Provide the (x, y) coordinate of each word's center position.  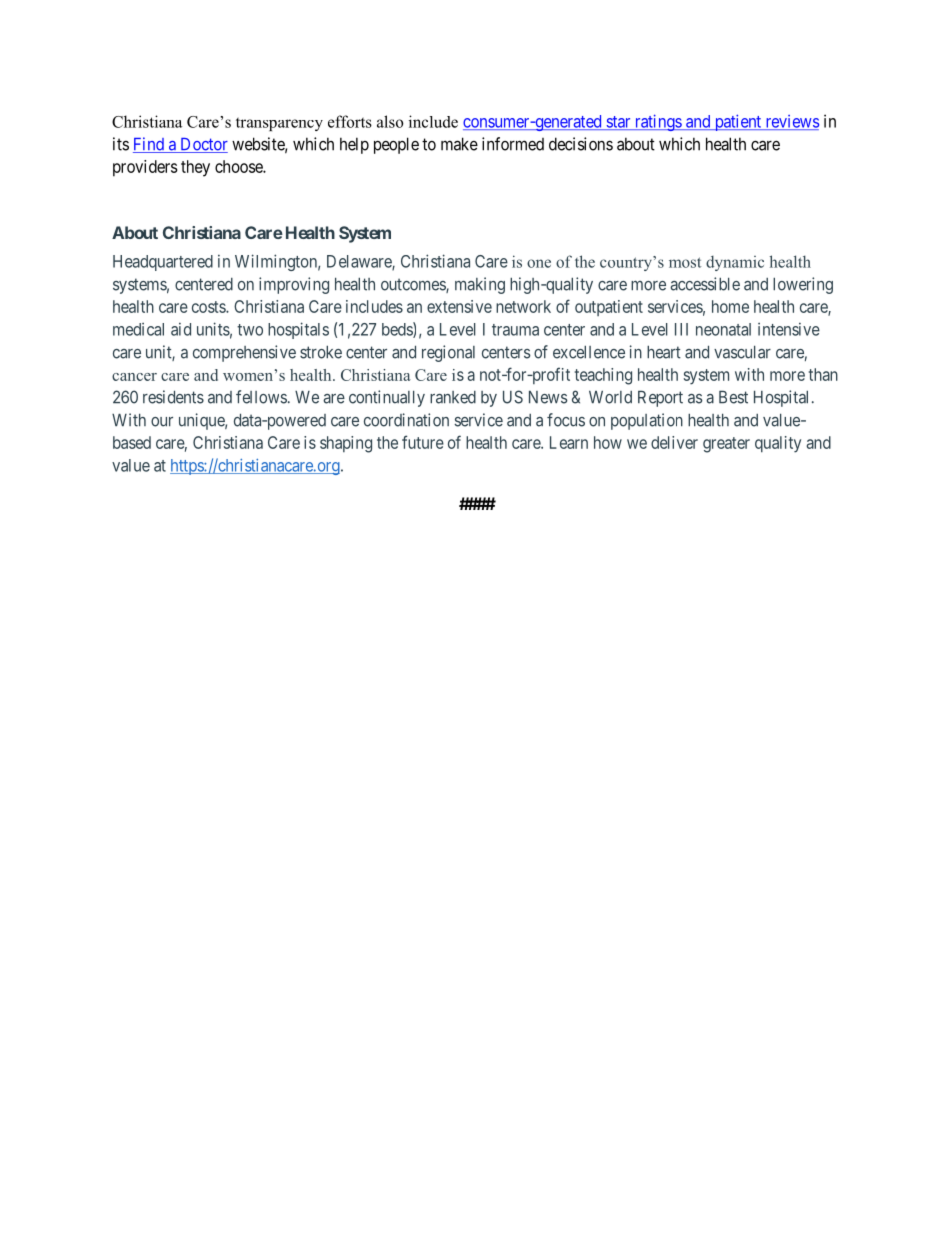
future (423, 442)
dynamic (735, 263)
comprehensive (244, 353)
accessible (705, 284)
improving (294, 285)
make (459, 144)
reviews (791, 122)
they (195, 168)
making (480, 285)
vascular (742, 352)
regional (448, 353)
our (162, 422)
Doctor (203, 145)
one (539, 263)
